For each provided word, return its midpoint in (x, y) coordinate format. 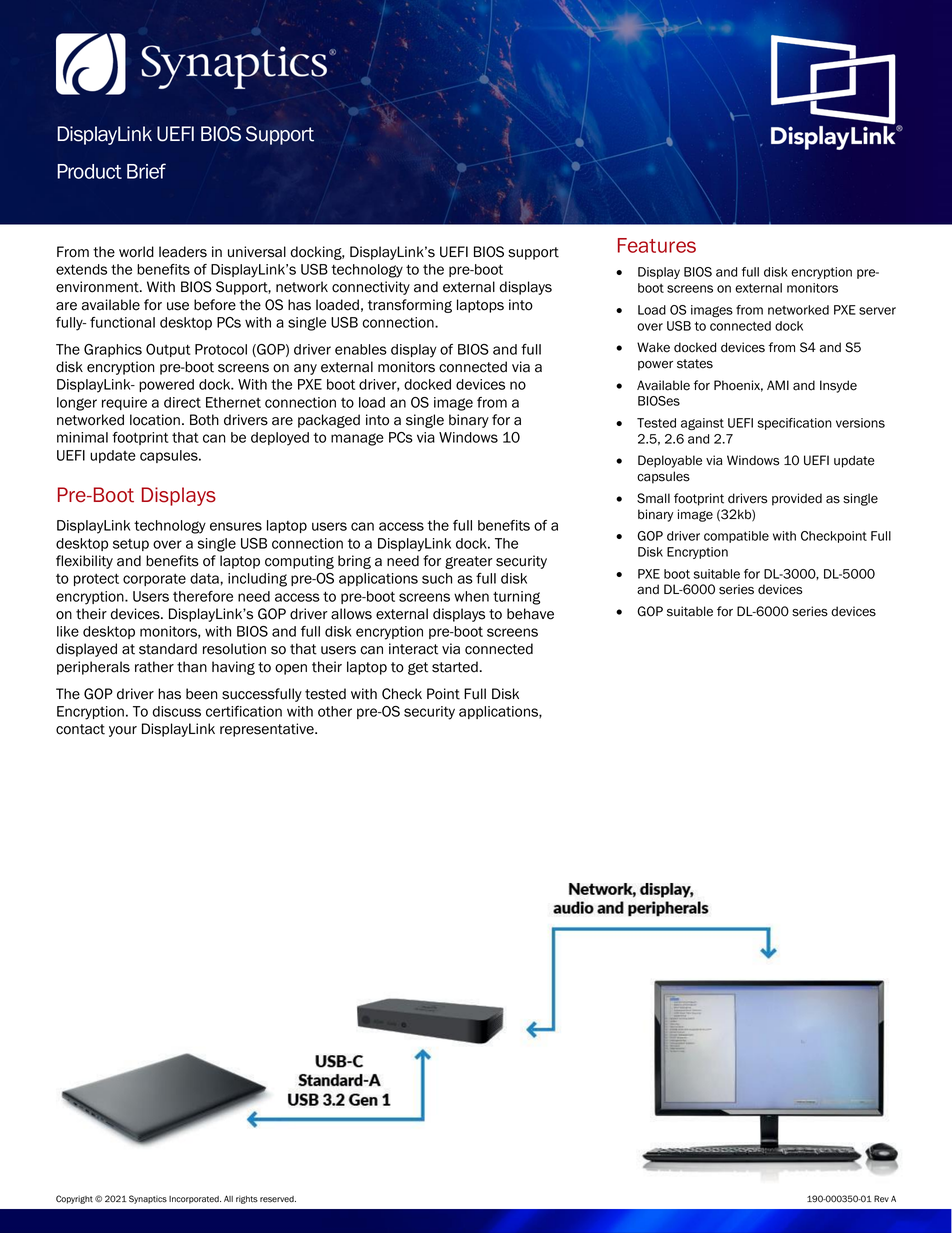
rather (154, 667)
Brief (146, 171)
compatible (736, 537)
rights (247, 1200)
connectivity (371, 288)
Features (657, 245)
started (455, 667)
